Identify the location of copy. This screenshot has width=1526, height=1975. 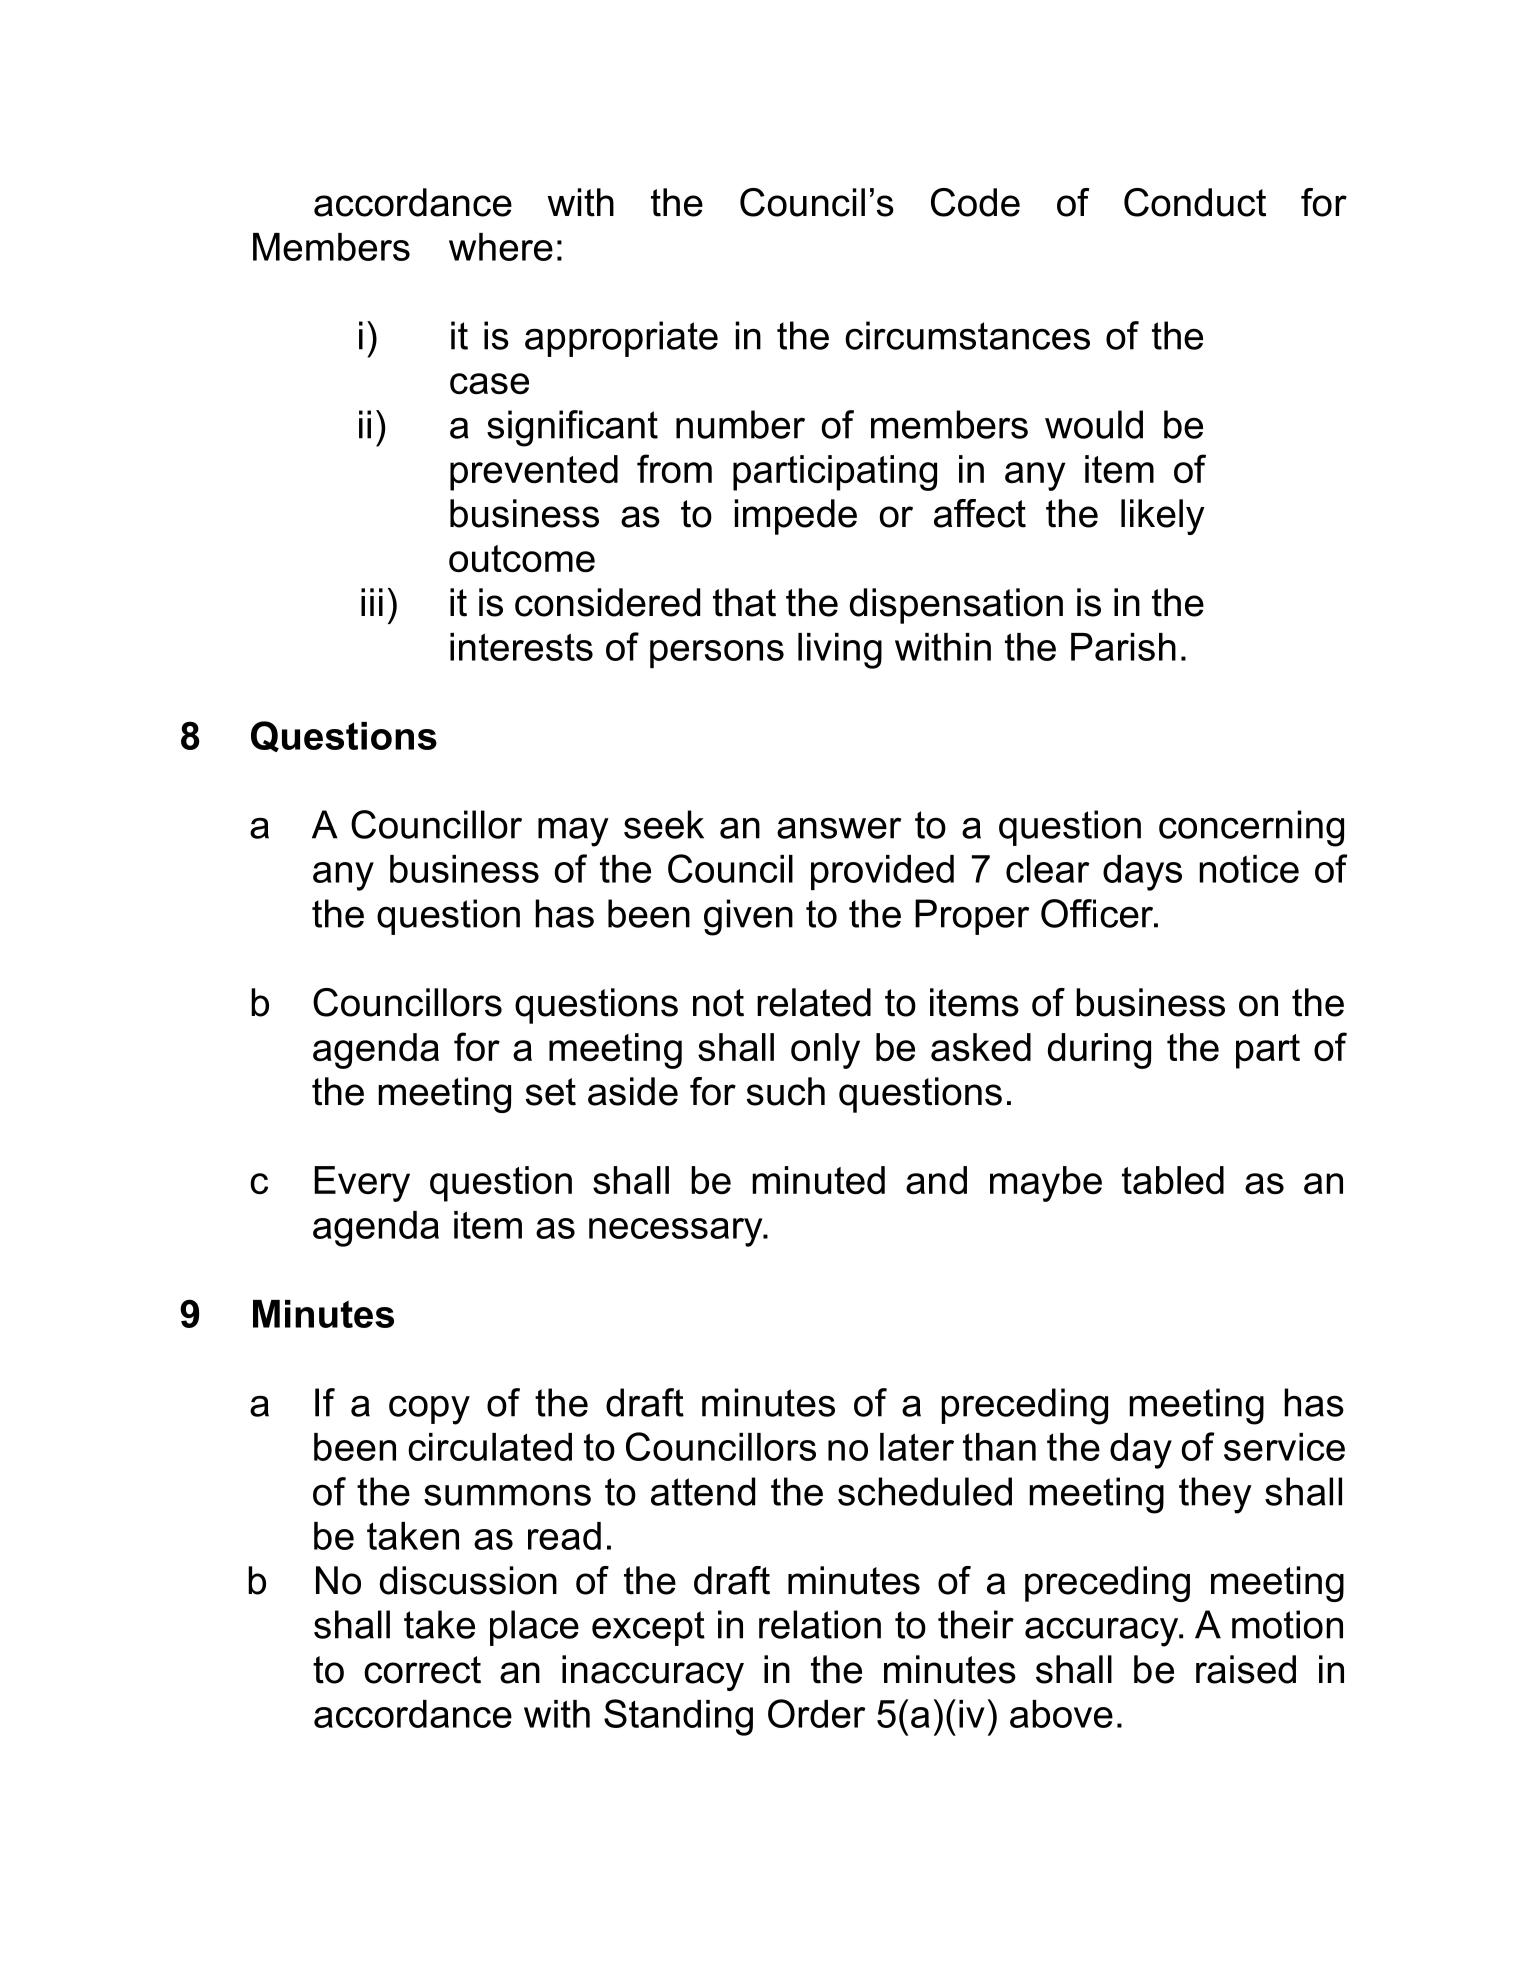
(429, 1410).
